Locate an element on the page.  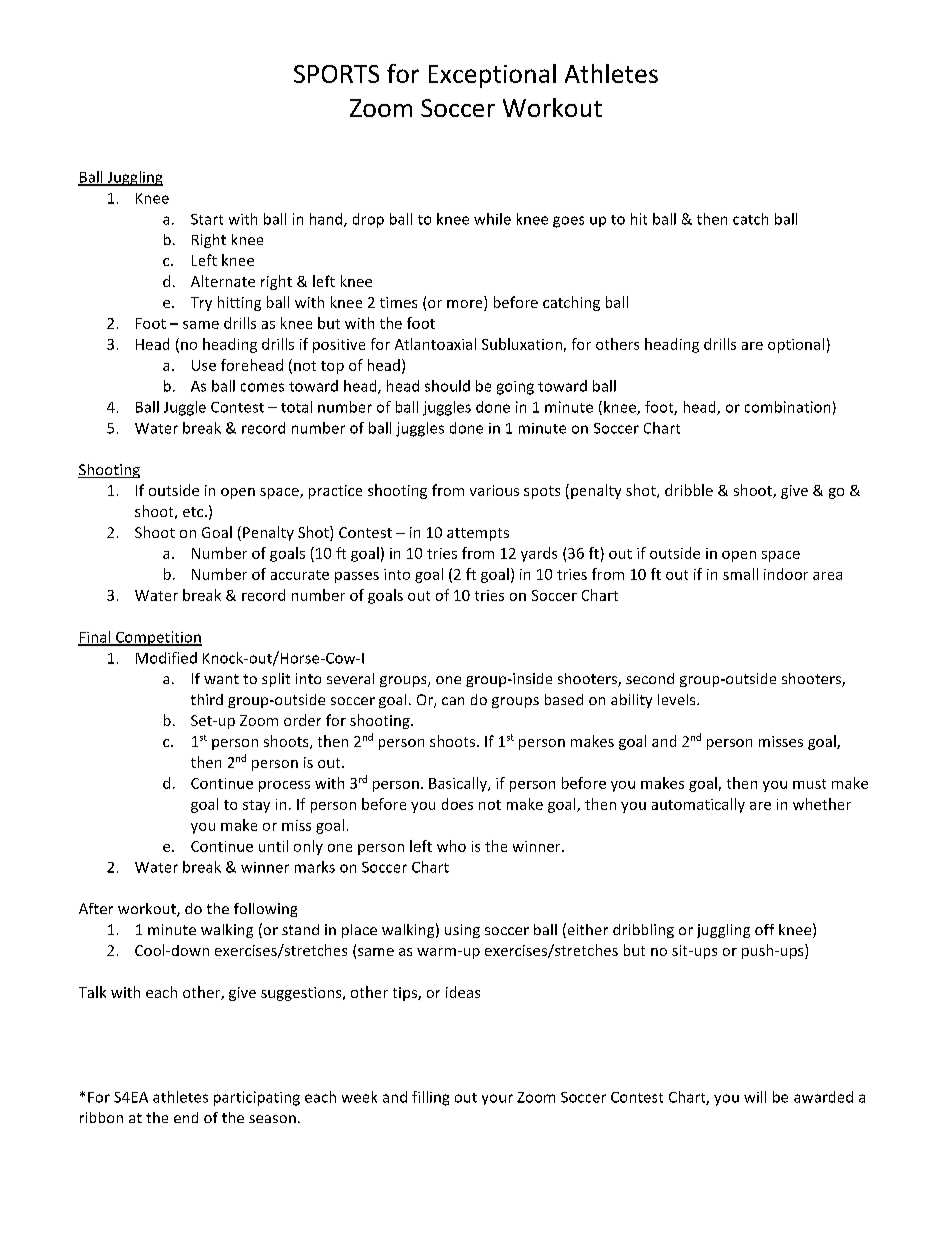
Exceptional is located at coordinates (492, 76).
